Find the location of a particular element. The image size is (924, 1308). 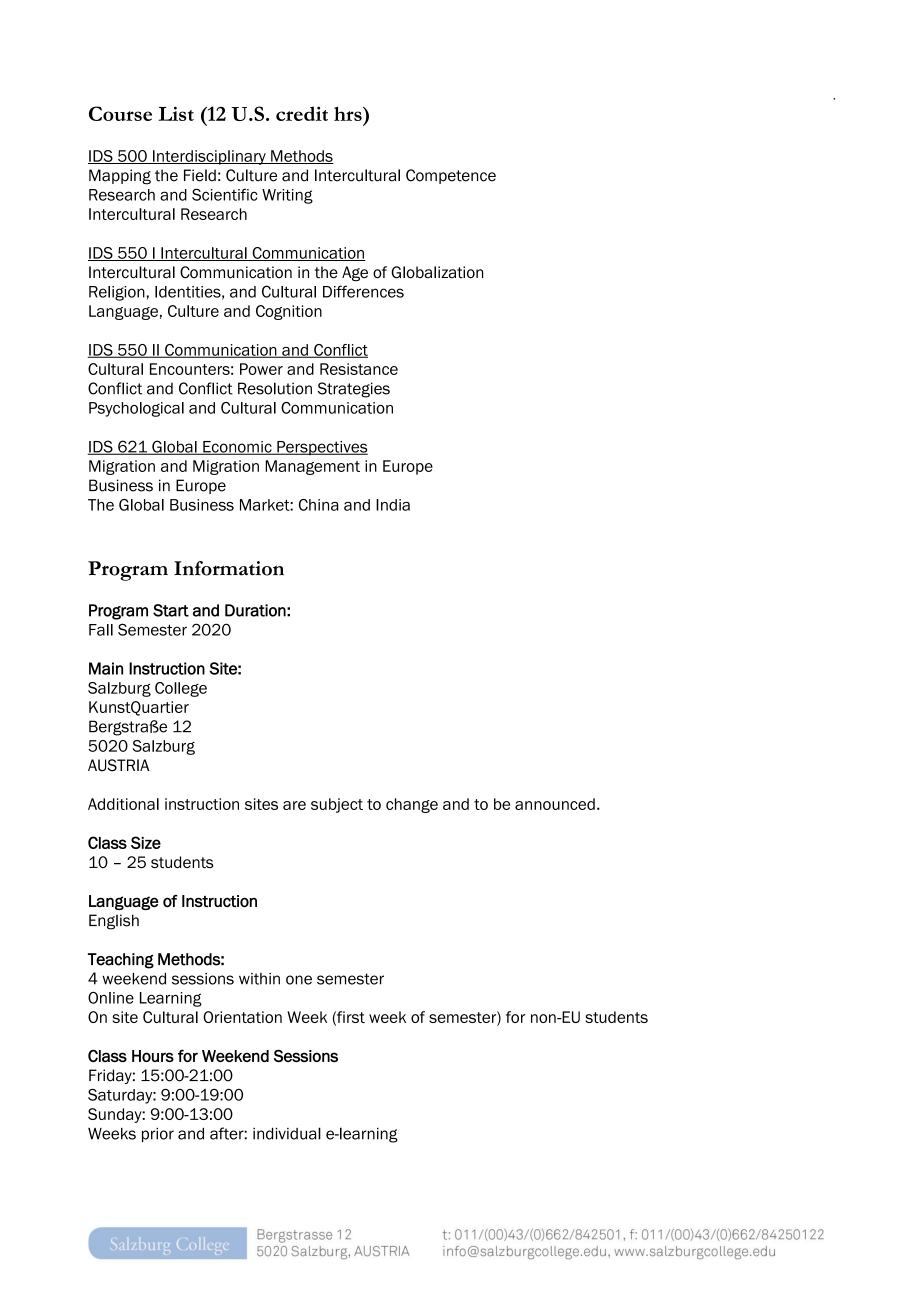

List is located at coordinates (176, 113).
